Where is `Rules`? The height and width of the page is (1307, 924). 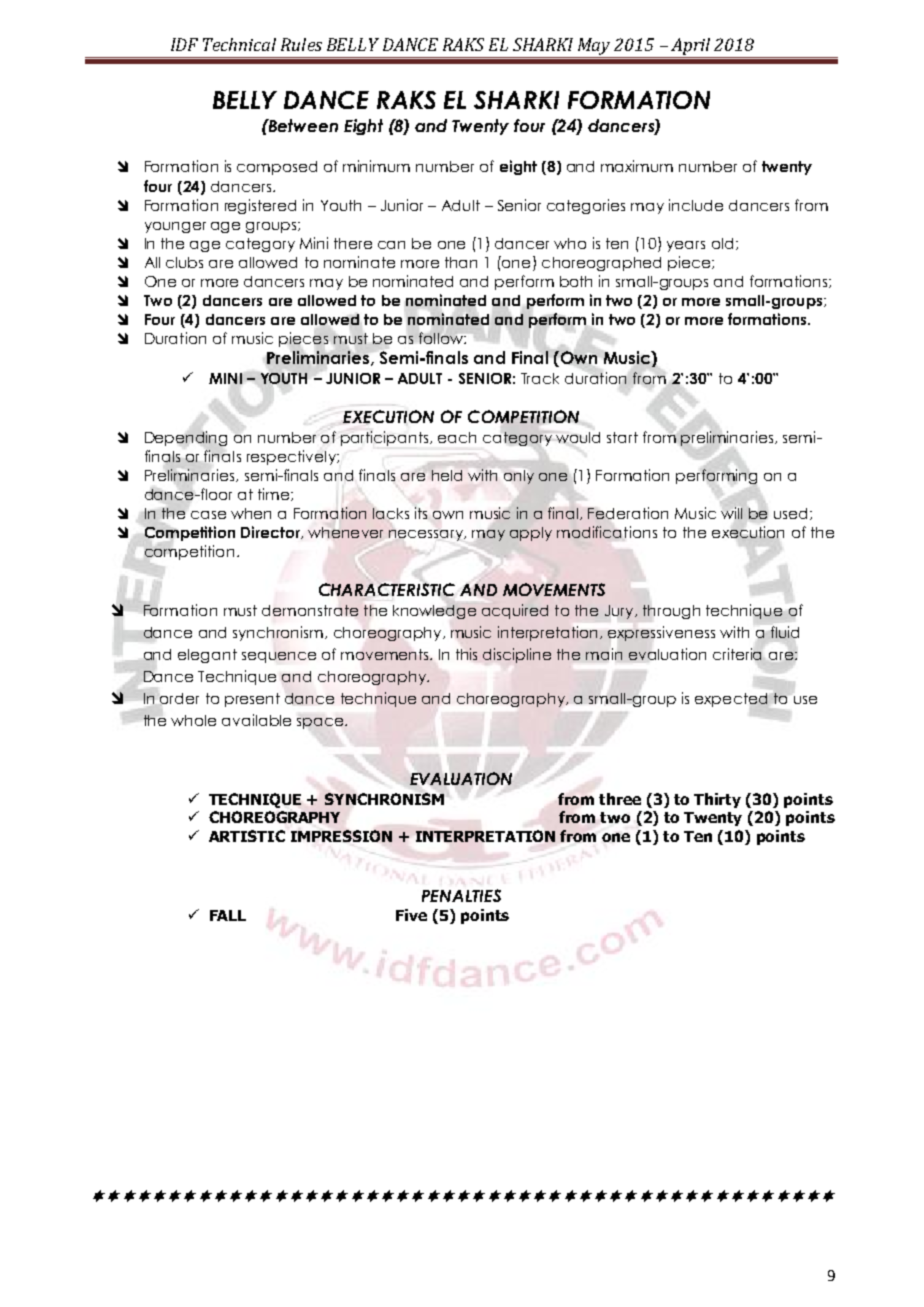
Rules is located at coordinates (301, 44).
